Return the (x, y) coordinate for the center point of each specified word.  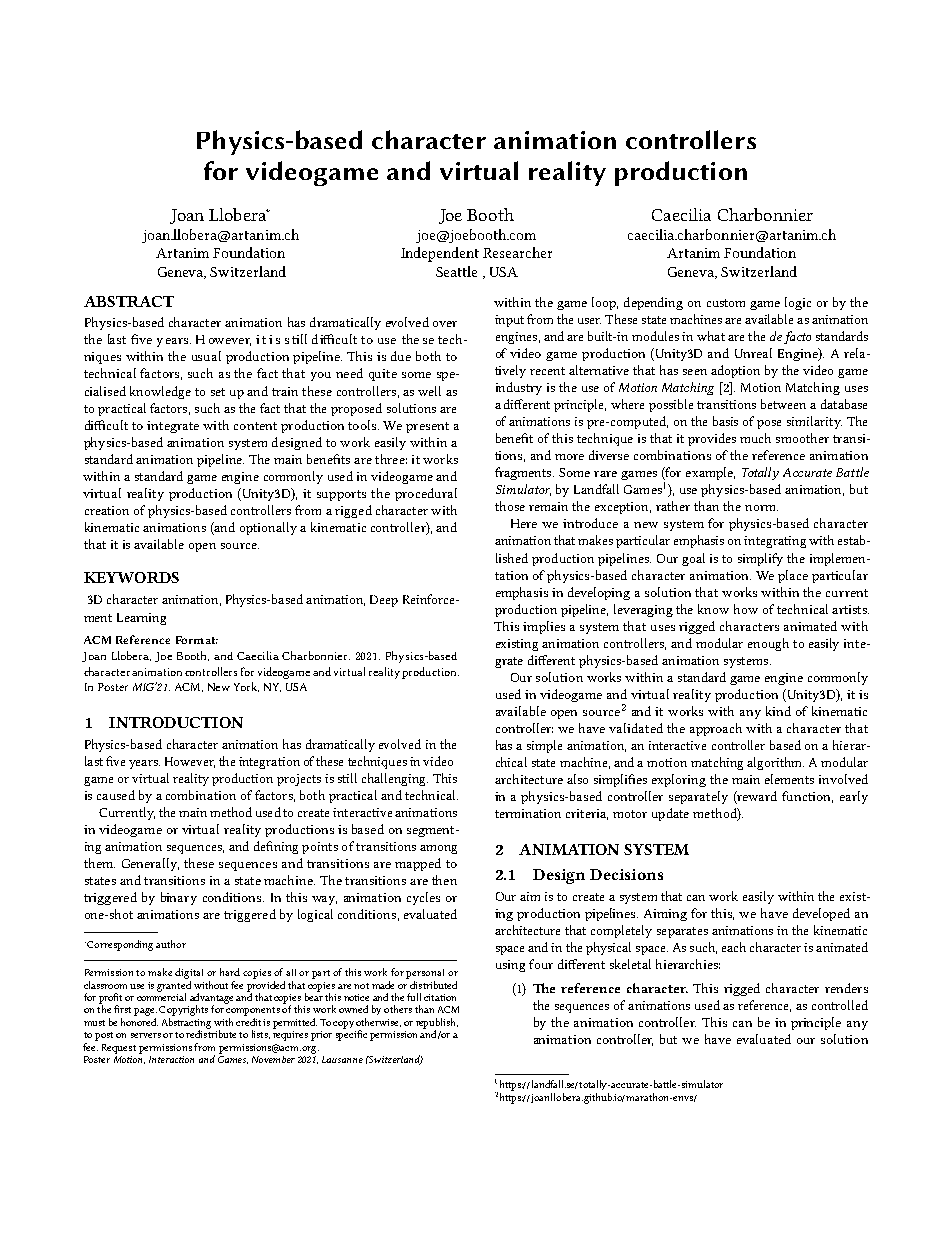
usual (206, 356)
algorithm (775, 763)
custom (726, 303)
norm (761, 508)
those (510, 506)
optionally (268, 528)
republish (437, 1024)
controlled (840, 1005)
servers (146, 1035)
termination (528, 813)
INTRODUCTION (176, 722)
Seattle (456, 271)
